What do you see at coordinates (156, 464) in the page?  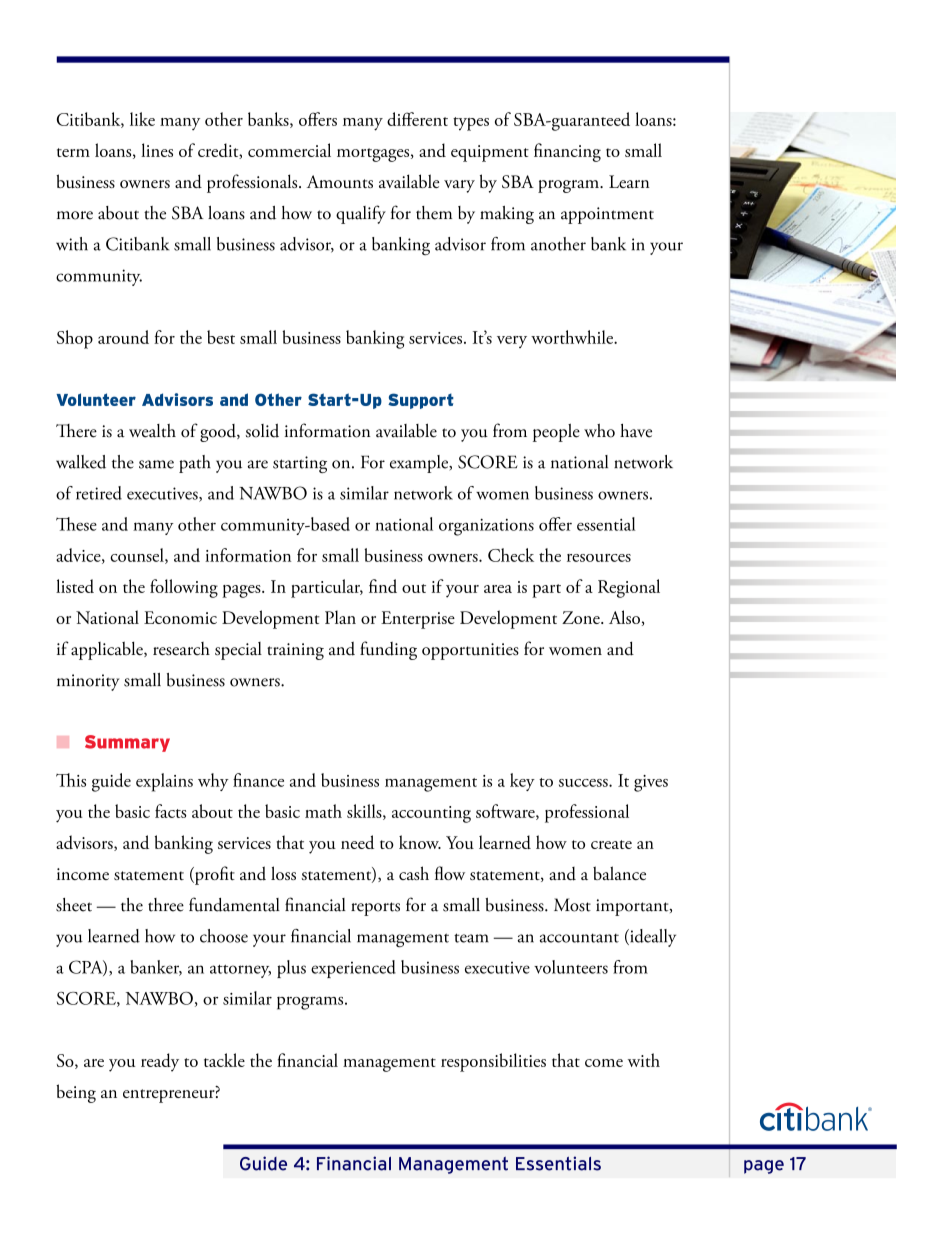 I see `same` at bounding box center [156, 464].
